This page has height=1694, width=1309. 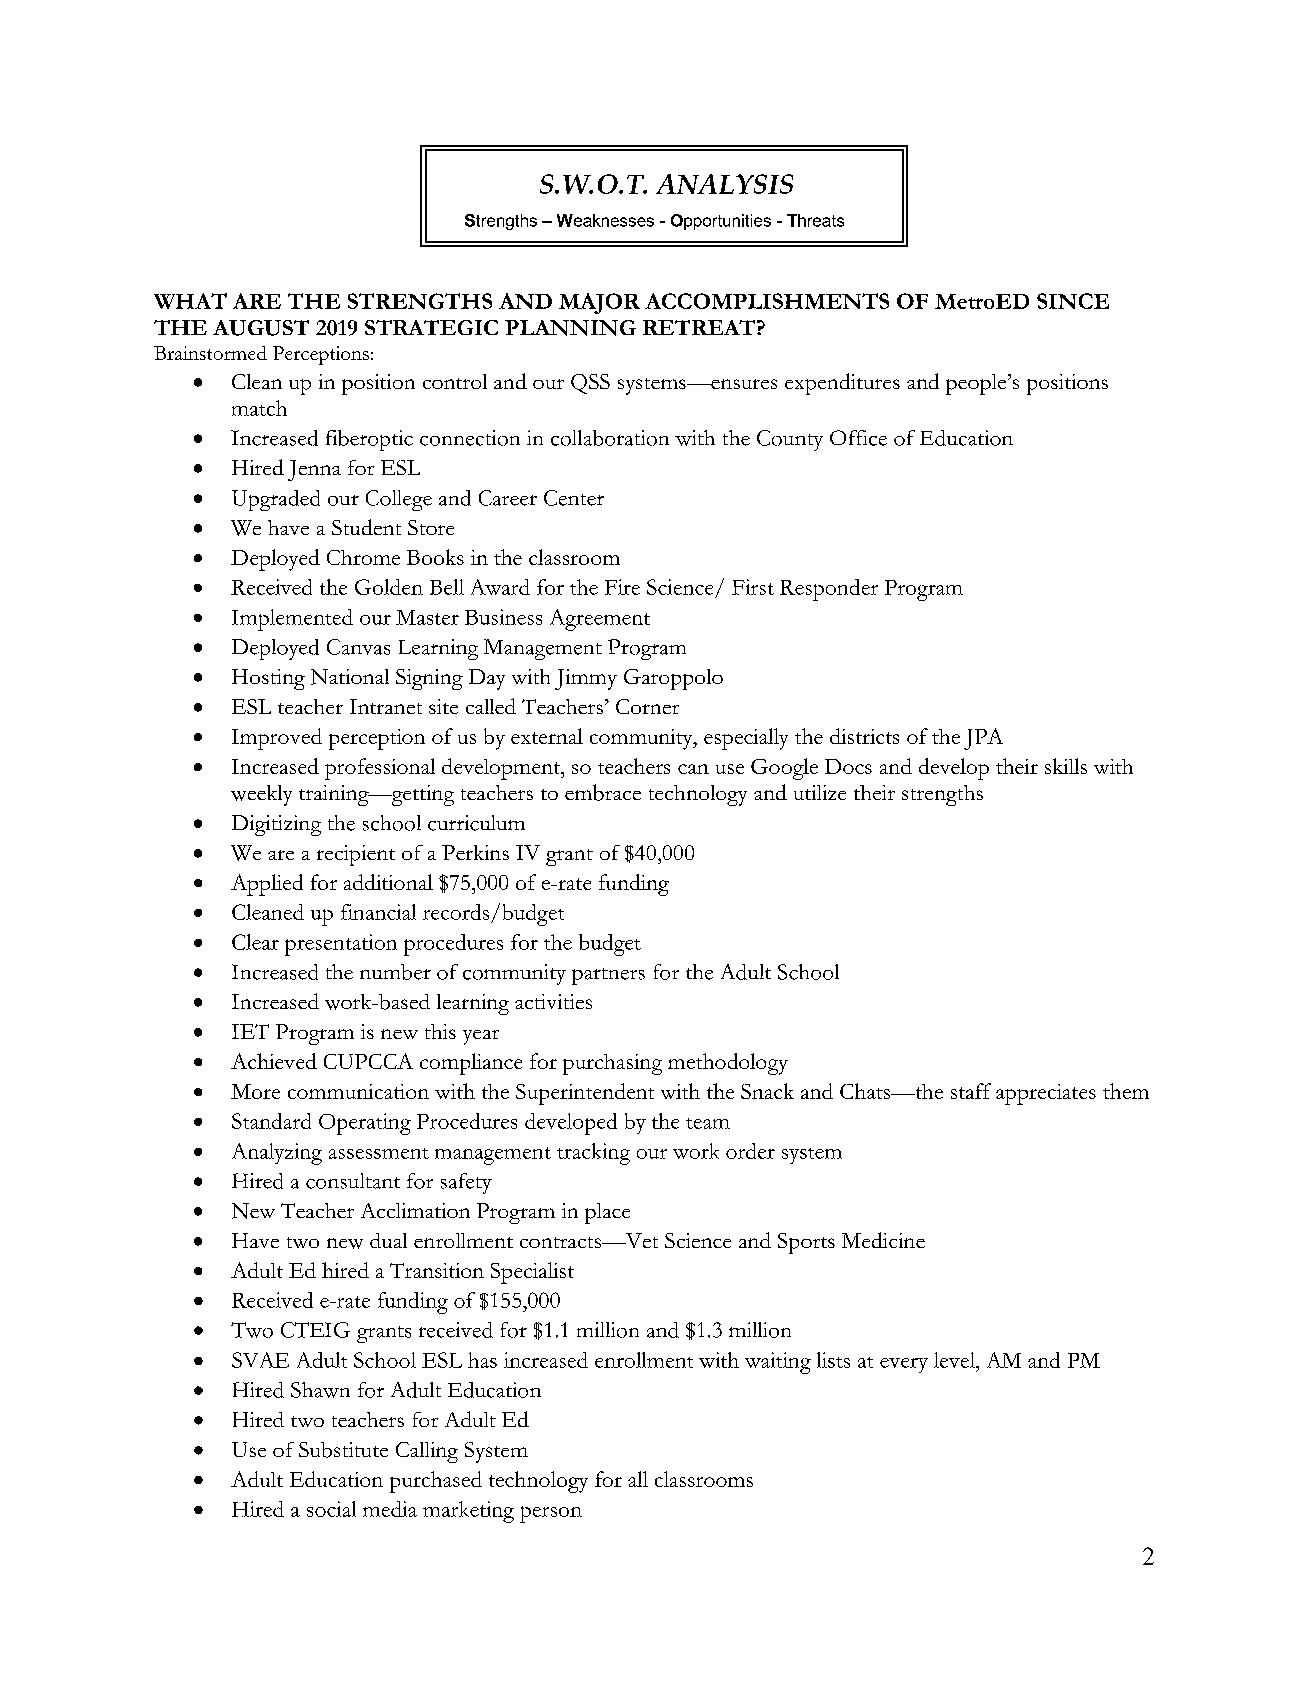 I want to click on Substitute, so click(x=343, y=1450).
